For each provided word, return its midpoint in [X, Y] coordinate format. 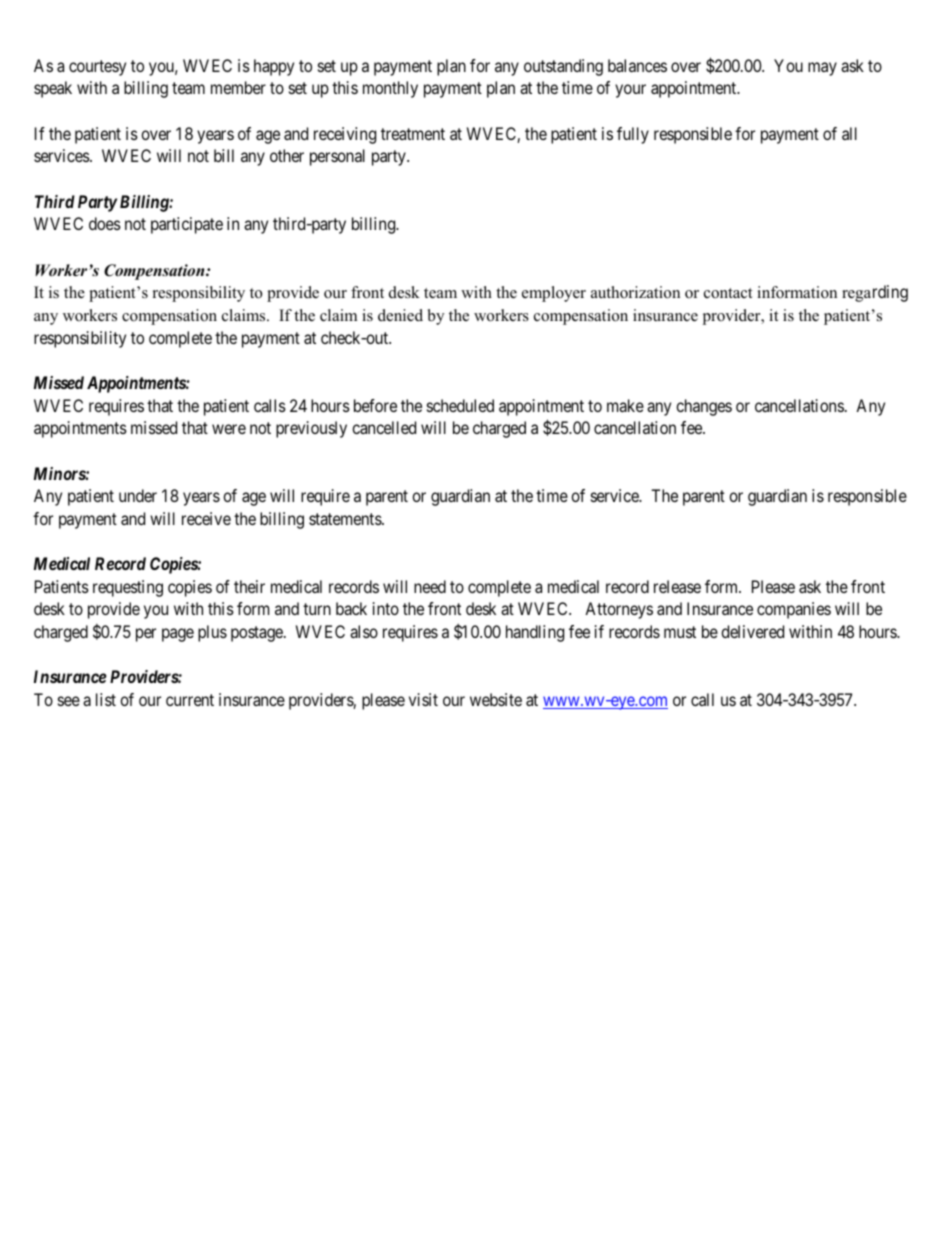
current [190, 700]
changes [704, 407]
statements [346, 519]
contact [728, 293]
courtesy [97, 68]
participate [187, 225]
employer [554, 294]
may [822, 69]
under [138, 495]
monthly [390, 89]
